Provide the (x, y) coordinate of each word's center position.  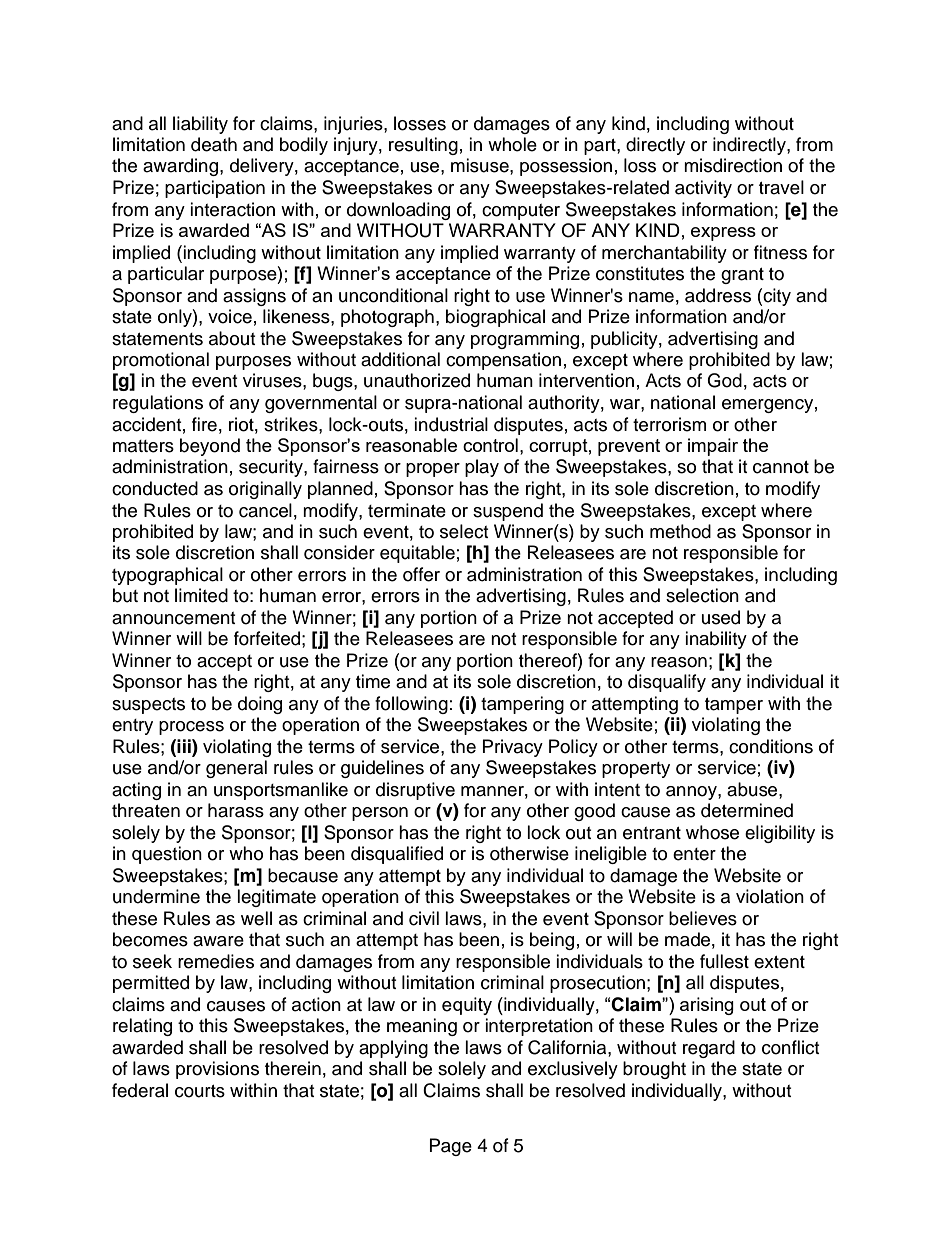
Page (451, 1147)
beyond (210, 447)
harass (236, 810)
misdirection (733, 165)
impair (713, 447)
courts (200, 1091)
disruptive (415, 791)
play (482, 468)
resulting (423, 146)
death (214, 144)
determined (747, 810)
